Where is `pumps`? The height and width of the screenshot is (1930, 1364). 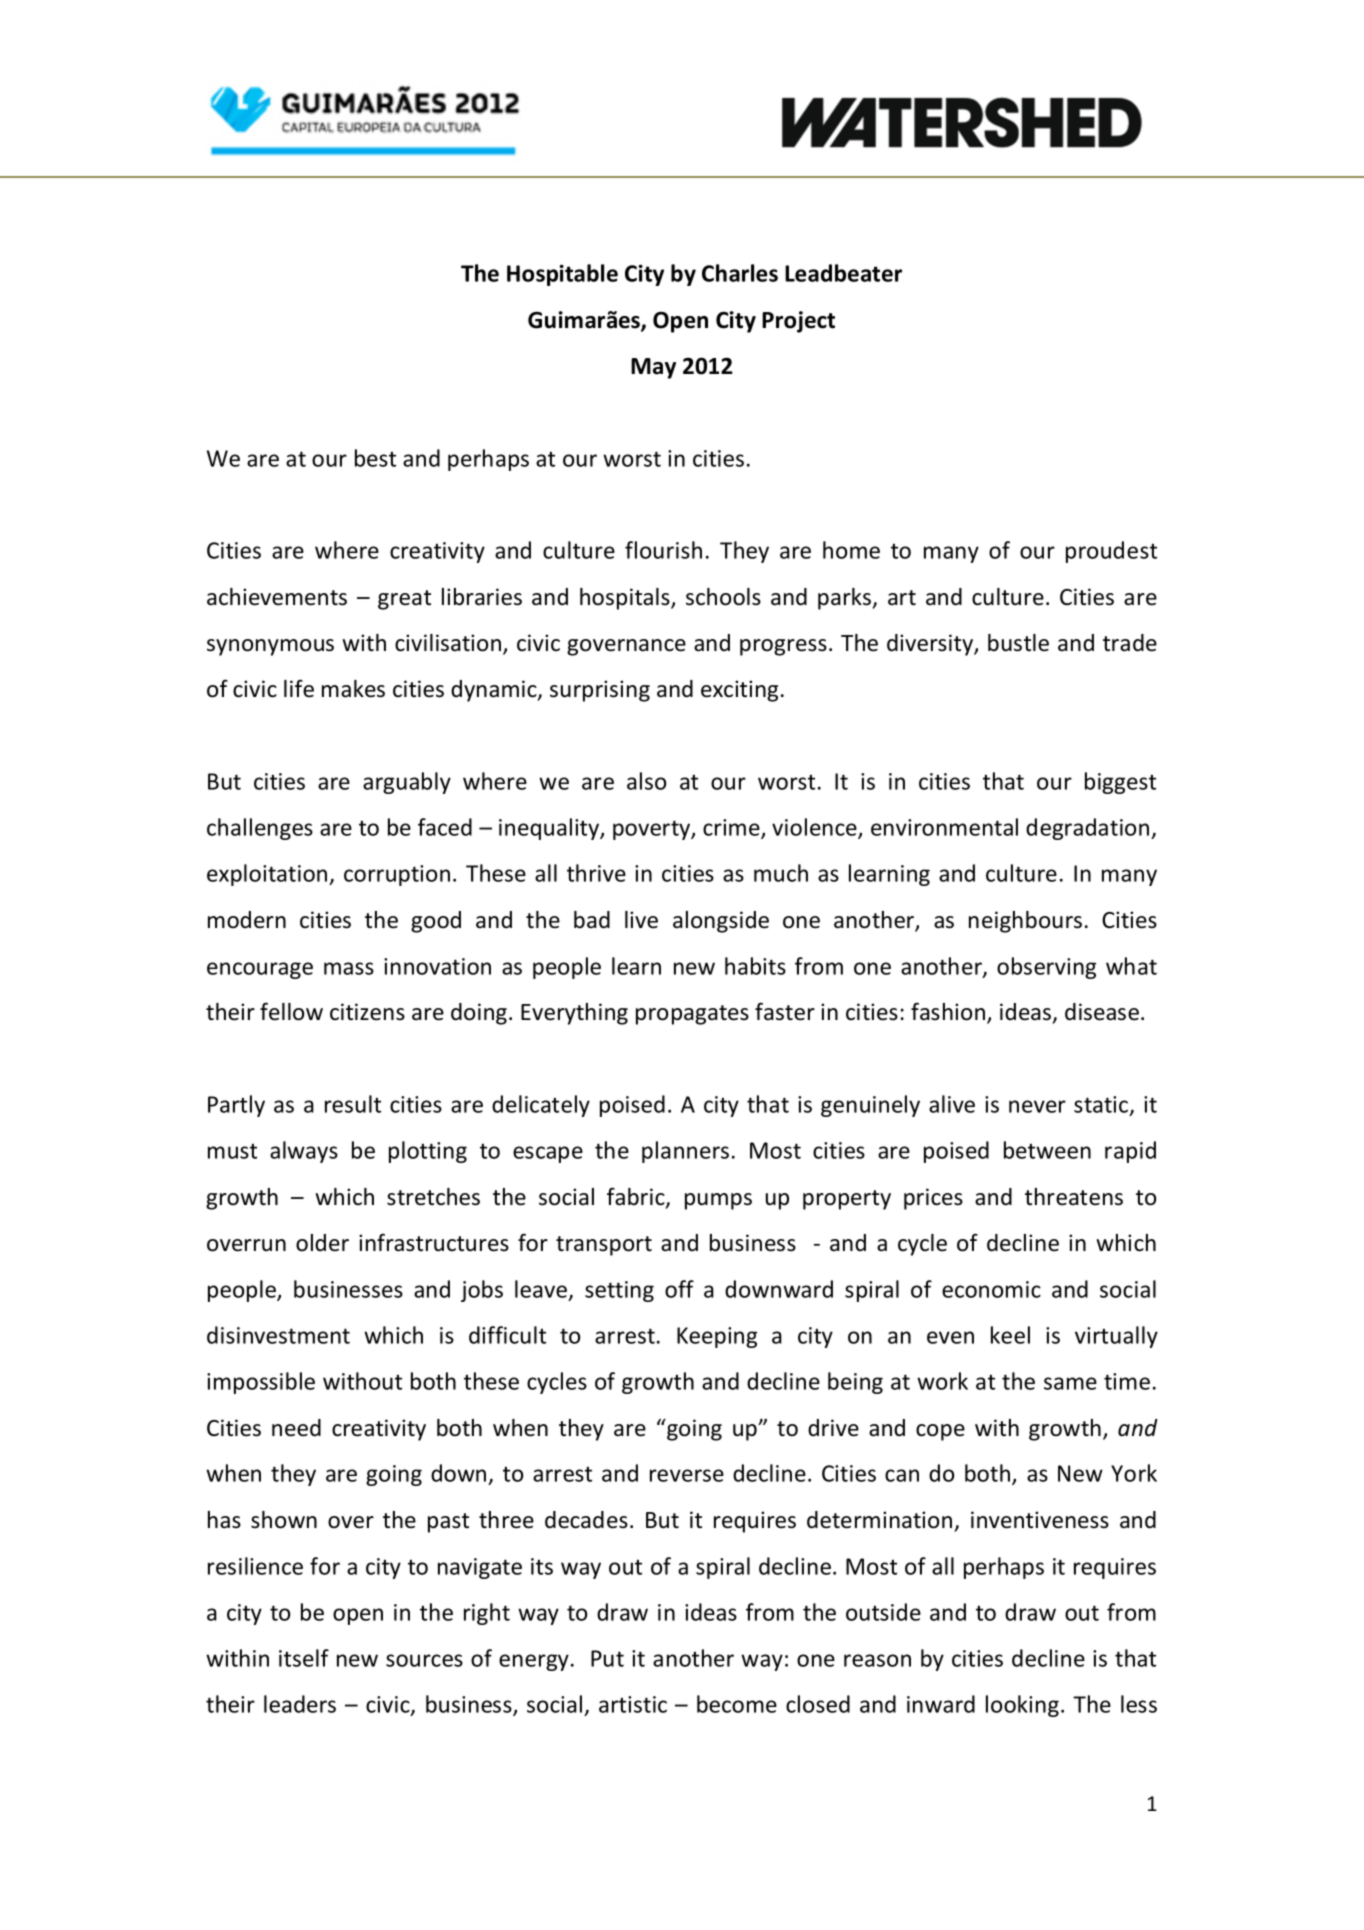
pumps is located at coordinates (718, 1201).
